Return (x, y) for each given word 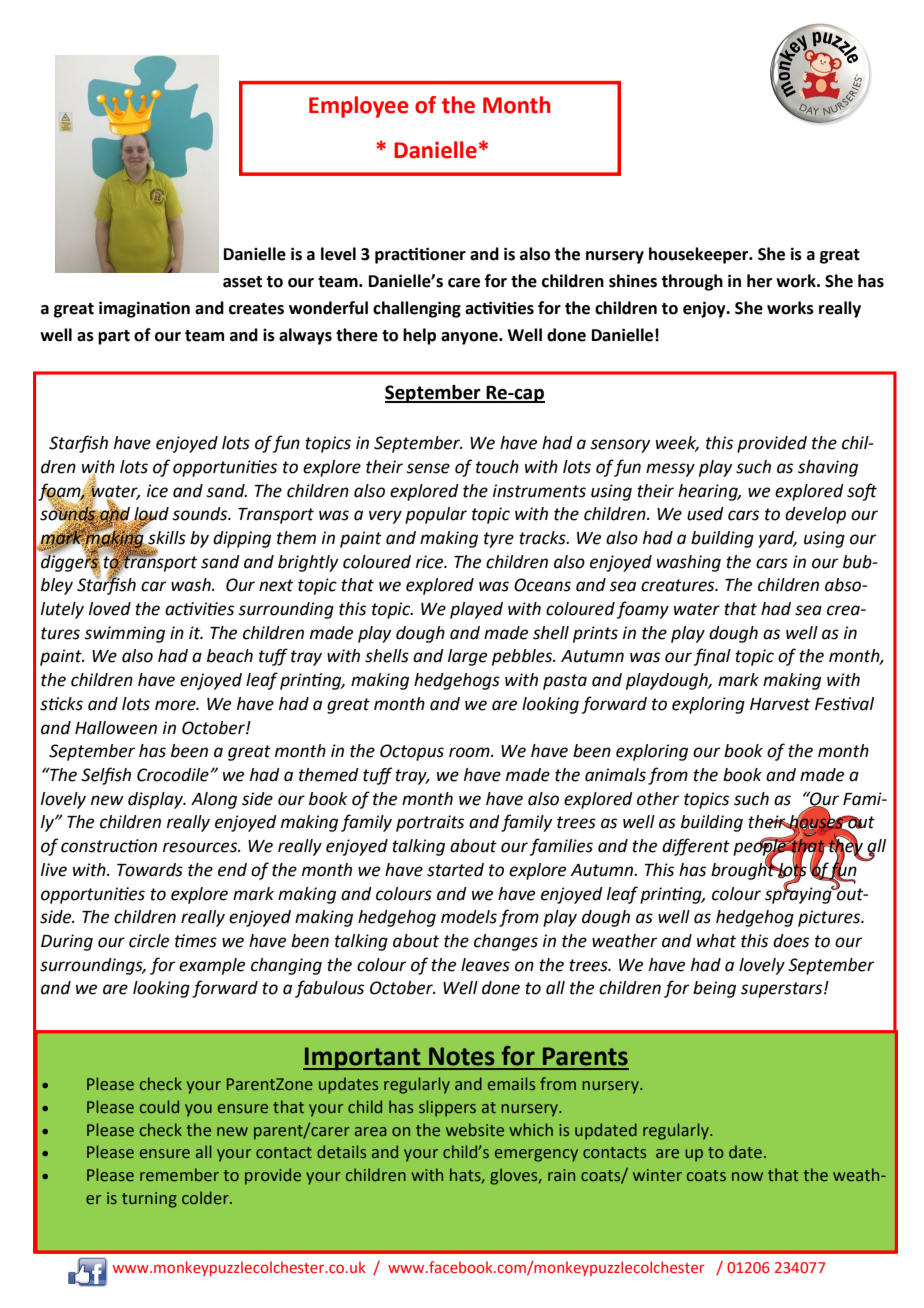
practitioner (420, 255)
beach (230, 656)
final (712, 657)
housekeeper (700, 255)
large (467, 657)
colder (206, 1197)
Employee (358, 107)
